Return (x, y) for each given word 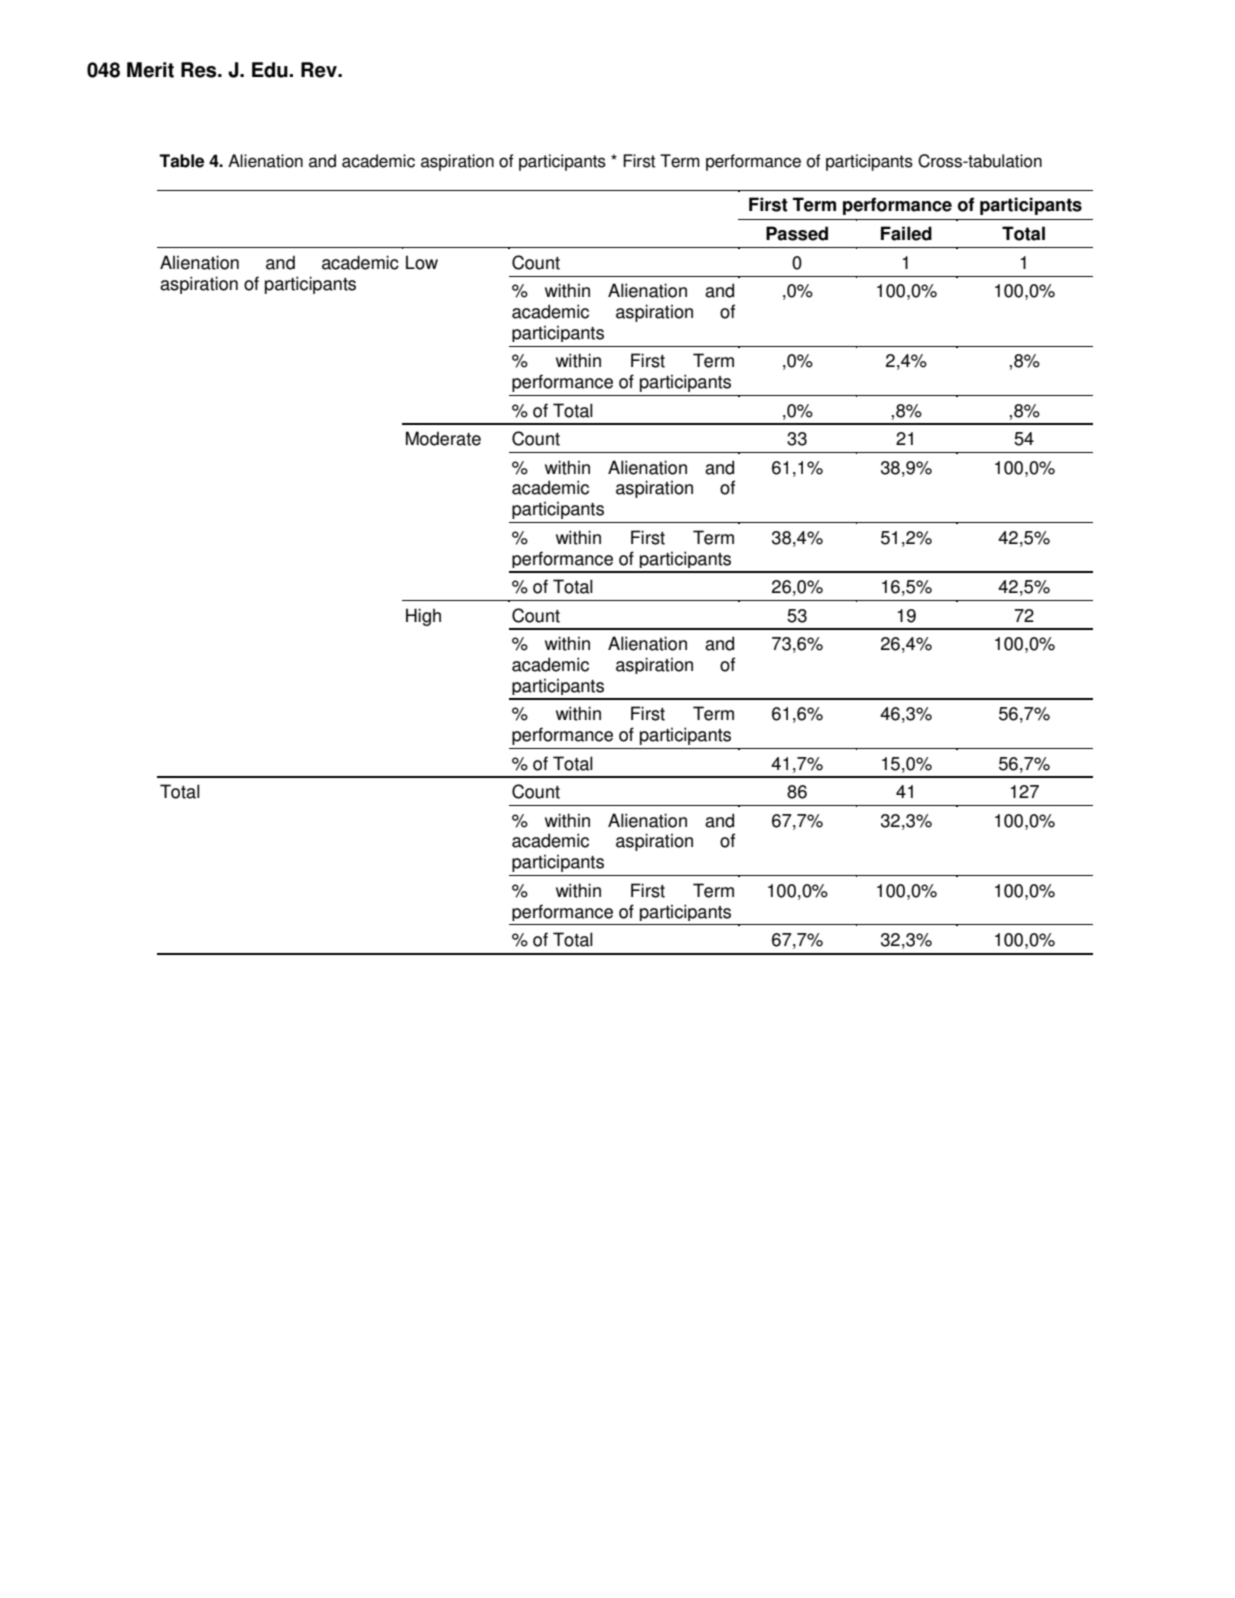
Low (422, 262)
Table (181, 161)
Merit (150, 70)
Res (200, 70)
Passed (797, 233)
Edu (270, 70)
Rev (320, 70)
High (423, 617)
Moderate (443, 438)
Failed (906, 233)
